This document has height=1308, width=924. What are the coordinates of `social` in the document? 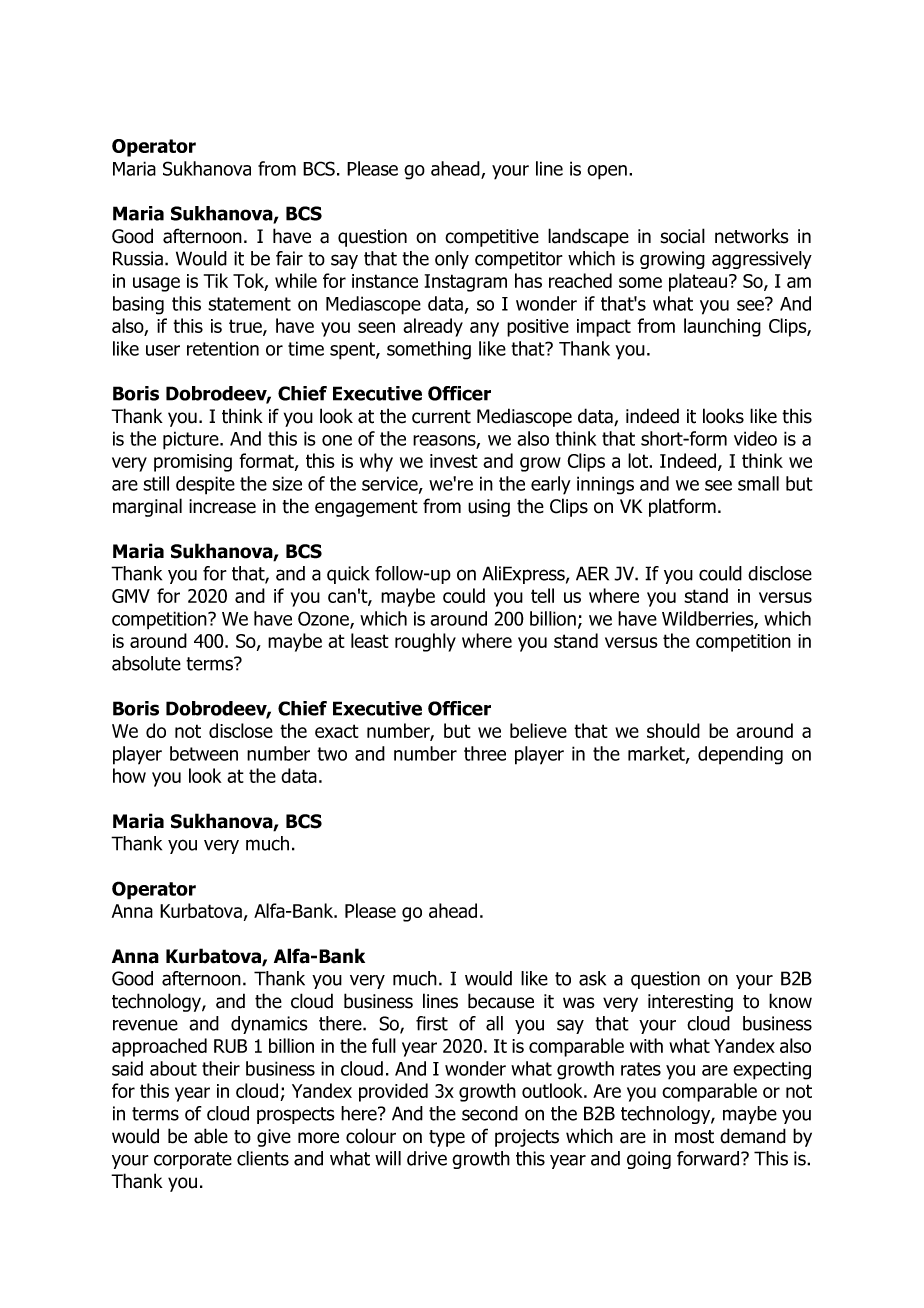 It's located at (682, 236).
